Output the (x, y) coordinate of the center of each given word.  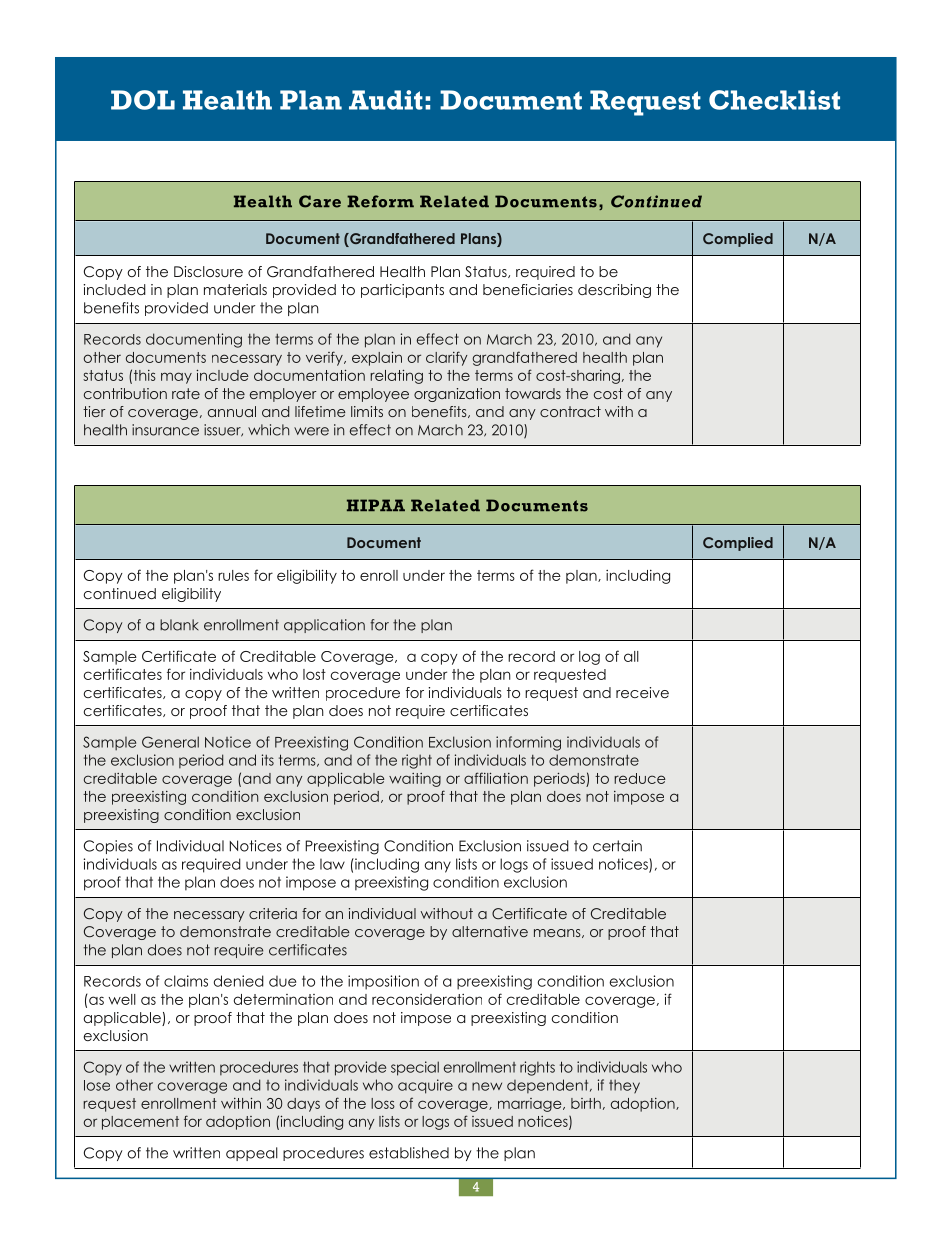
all (631, 656)
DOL (143, 100)
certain (617, 846)
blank (179, 625)
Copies (108, 847)
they (624, 1086)
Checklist (774, 100)
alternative (490, 931)
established (409, 1153)
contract (570, 411)
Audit (386, 100)
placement (140, 1123)
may (176, 378)
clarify (447, 358)
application (324, 626)
